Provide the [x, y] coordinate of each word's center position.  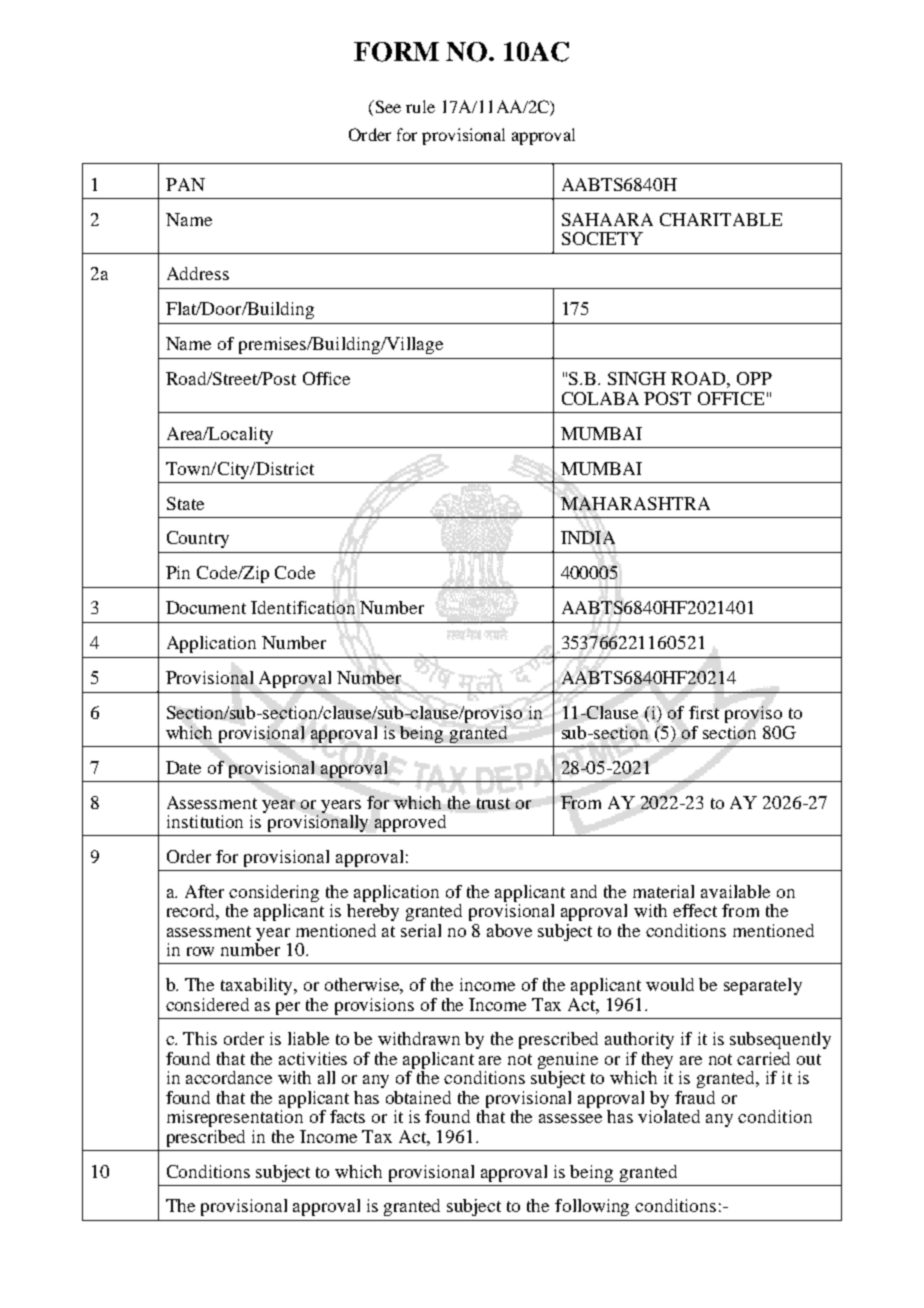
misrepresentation [235, 1117]
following [592, 1207]
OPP [754, 378]
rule [420, 106]
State [185, 503]
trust [493, 803]
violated [669, 1115]
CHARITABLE [721, 219]
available [735, 891]
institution [205, 821]
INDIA [588, 537]
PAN [185, 184]
